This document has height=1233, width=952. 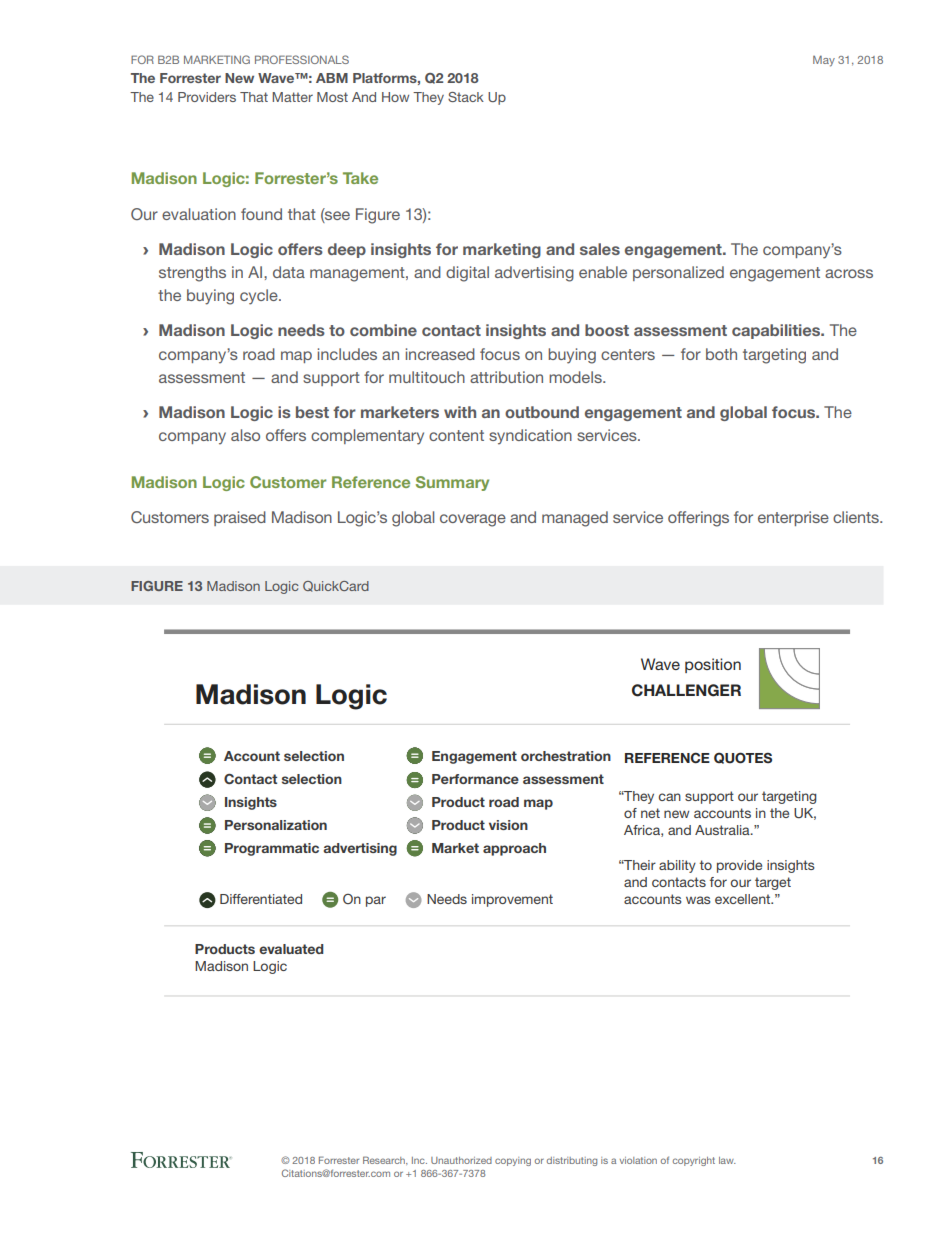 I want to click on May, so click(x=824, y=61).
